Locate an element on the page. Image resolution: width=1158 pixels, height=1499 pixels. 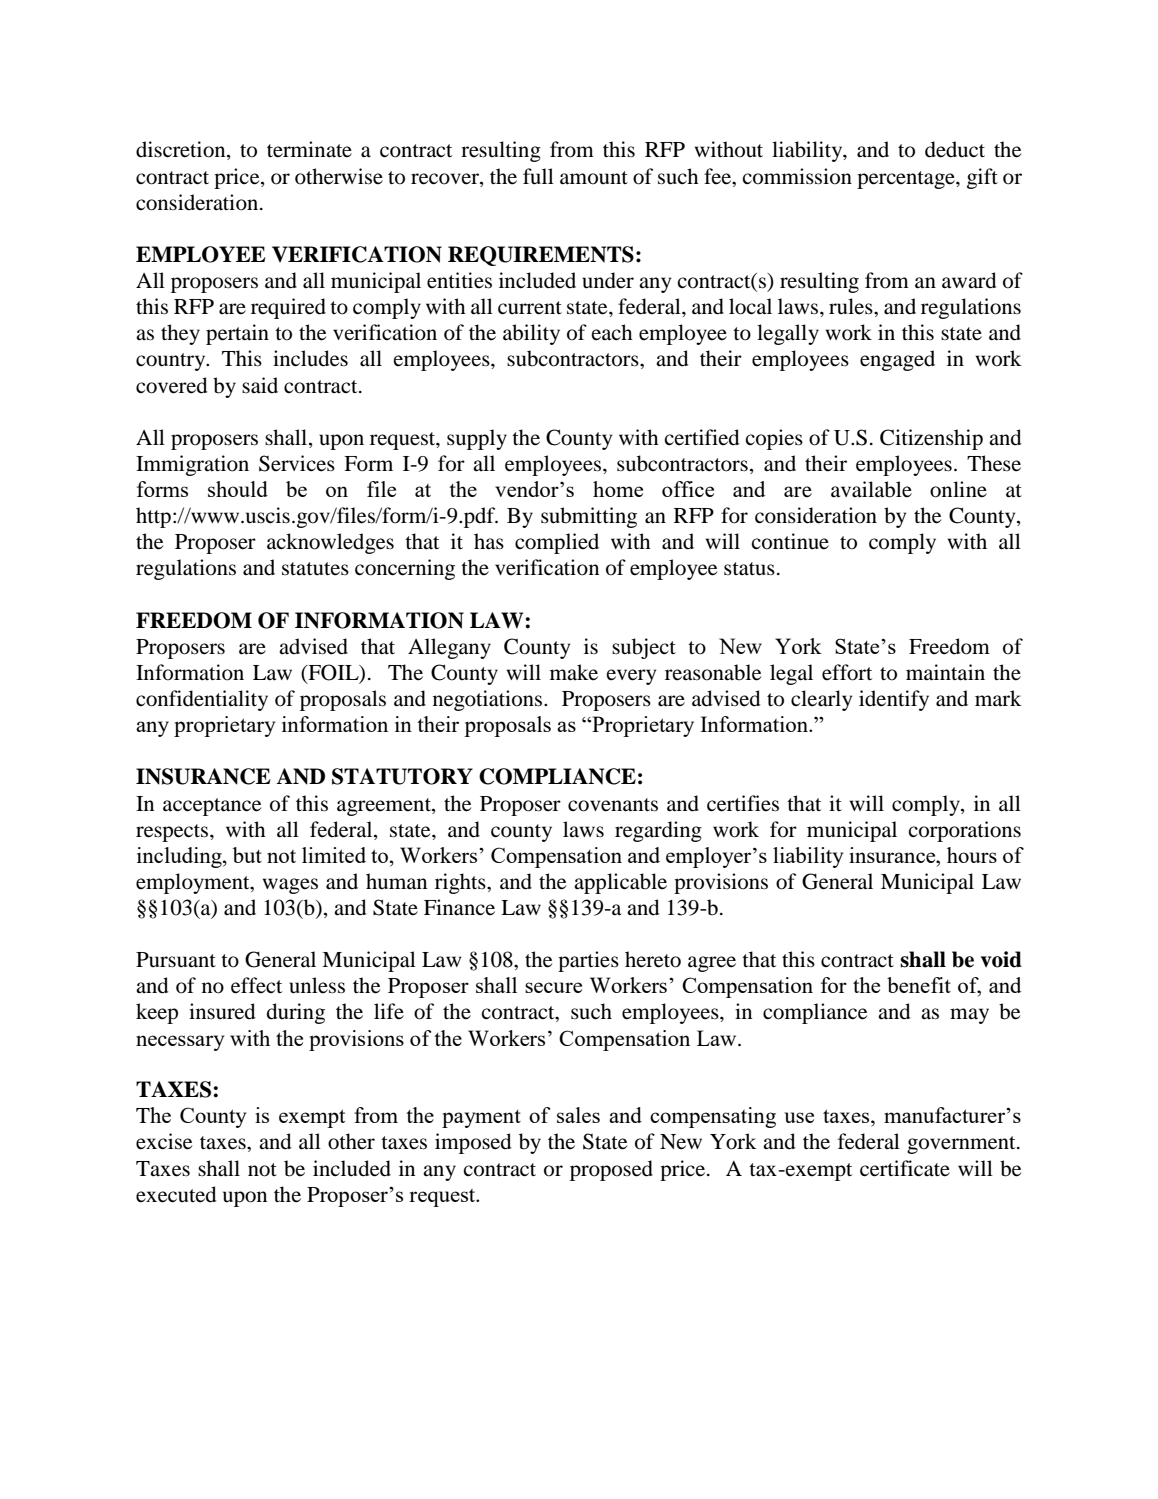
said is located at coordinates (260, 385).
